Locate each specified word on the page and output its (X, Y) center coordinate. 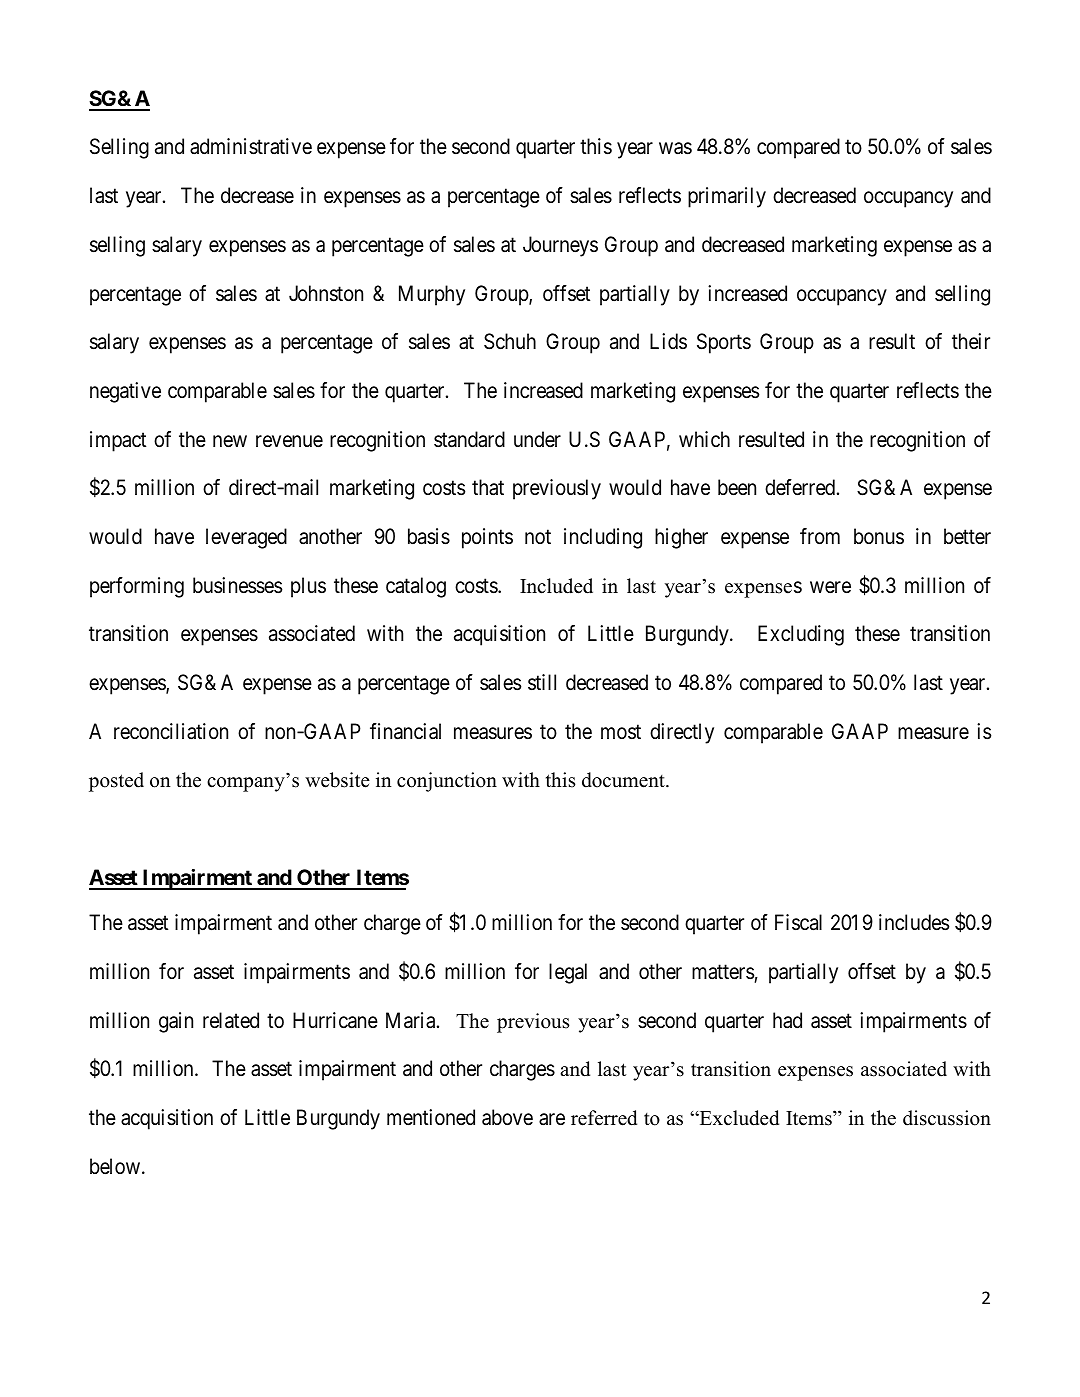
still (542, 682)
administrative (251, 146)
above (507, 1117)
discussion (947, 1118)
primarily (727, 197)
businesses (237, 585)
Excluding (801, 635)
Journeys (560, 246)
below (115, 1166)
